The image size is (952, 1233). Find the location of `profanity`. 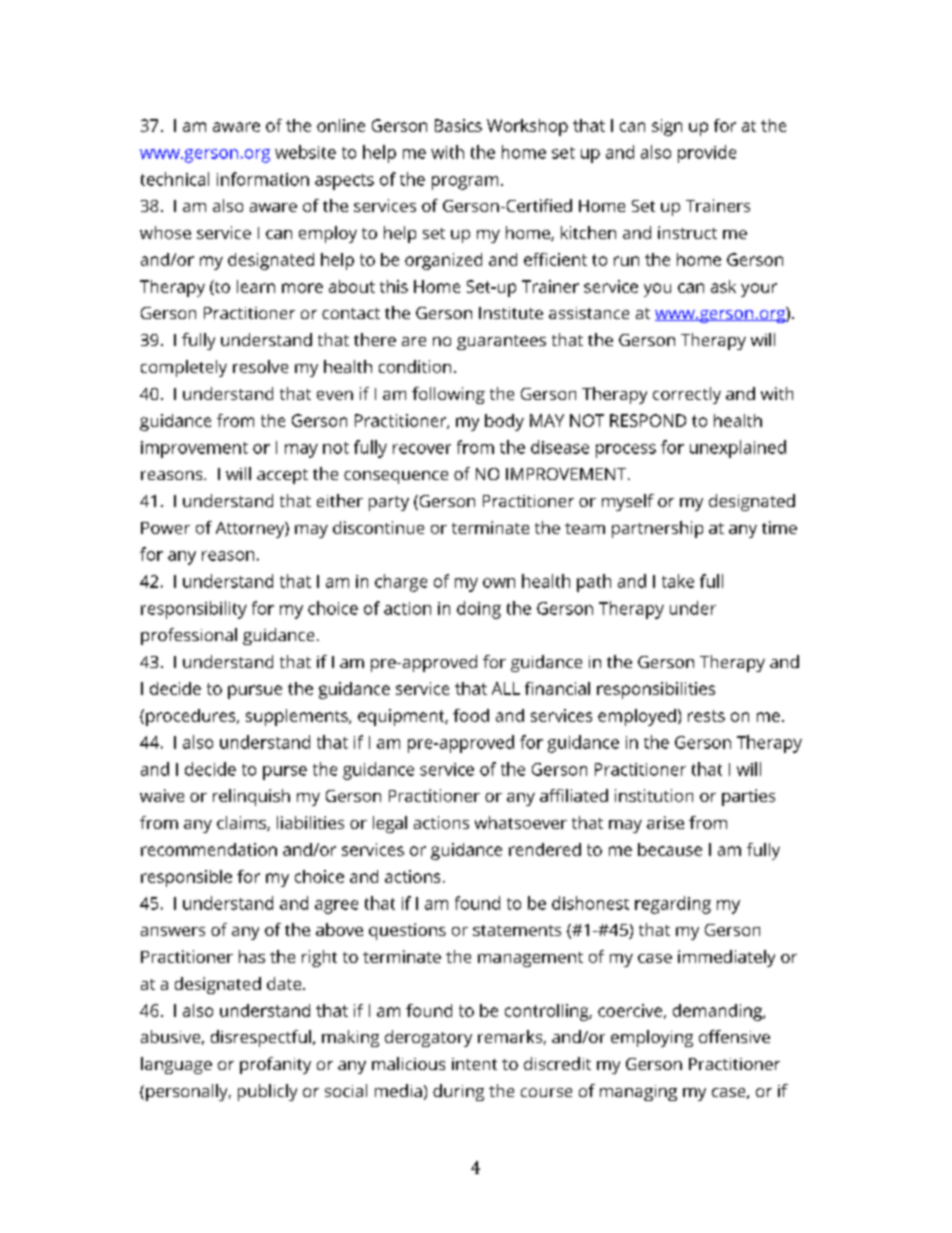

profanity is located at coordinates (275, 1065).
